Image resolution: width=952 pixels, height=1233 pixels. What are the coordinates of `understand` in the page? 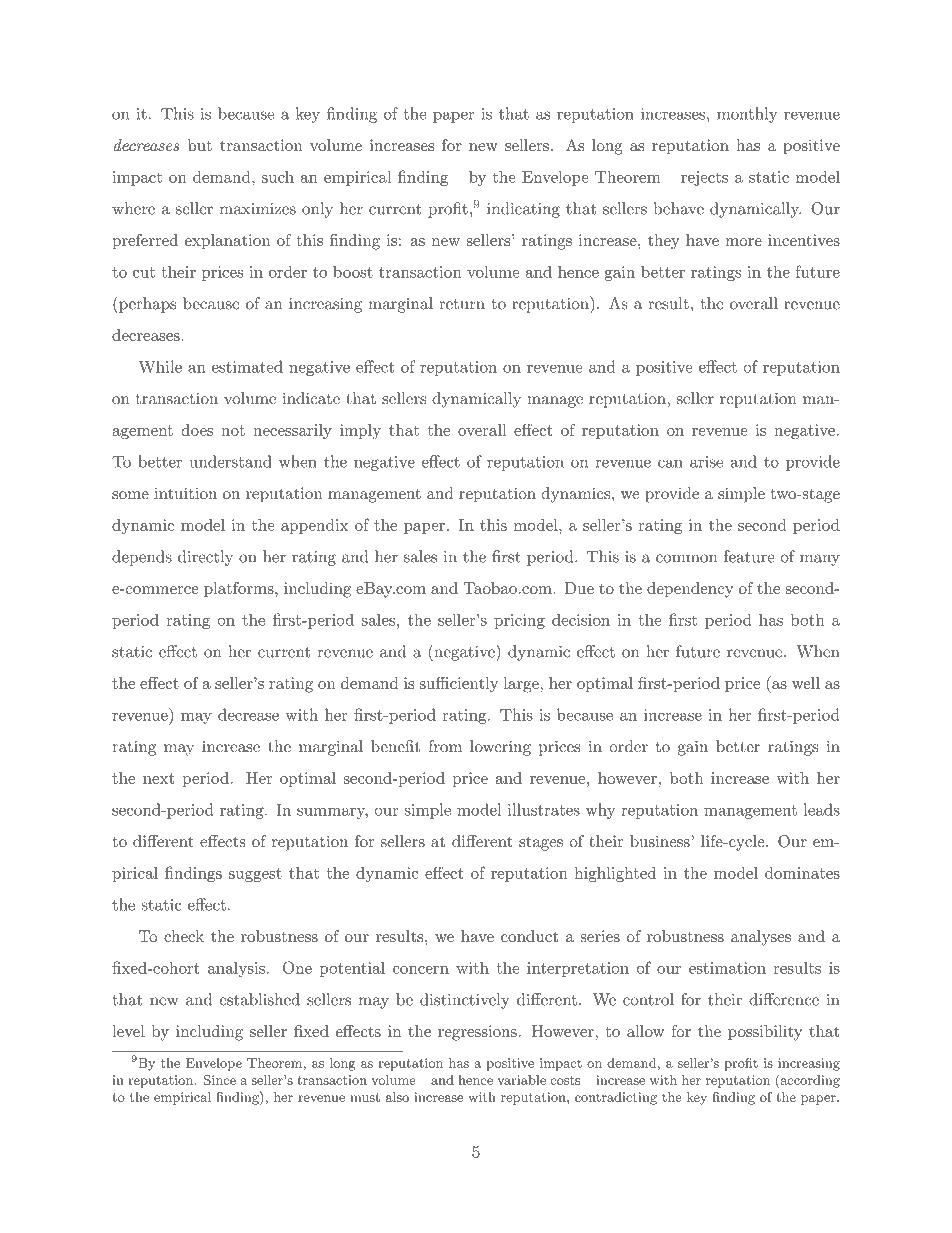 It's located at (230, 461).
